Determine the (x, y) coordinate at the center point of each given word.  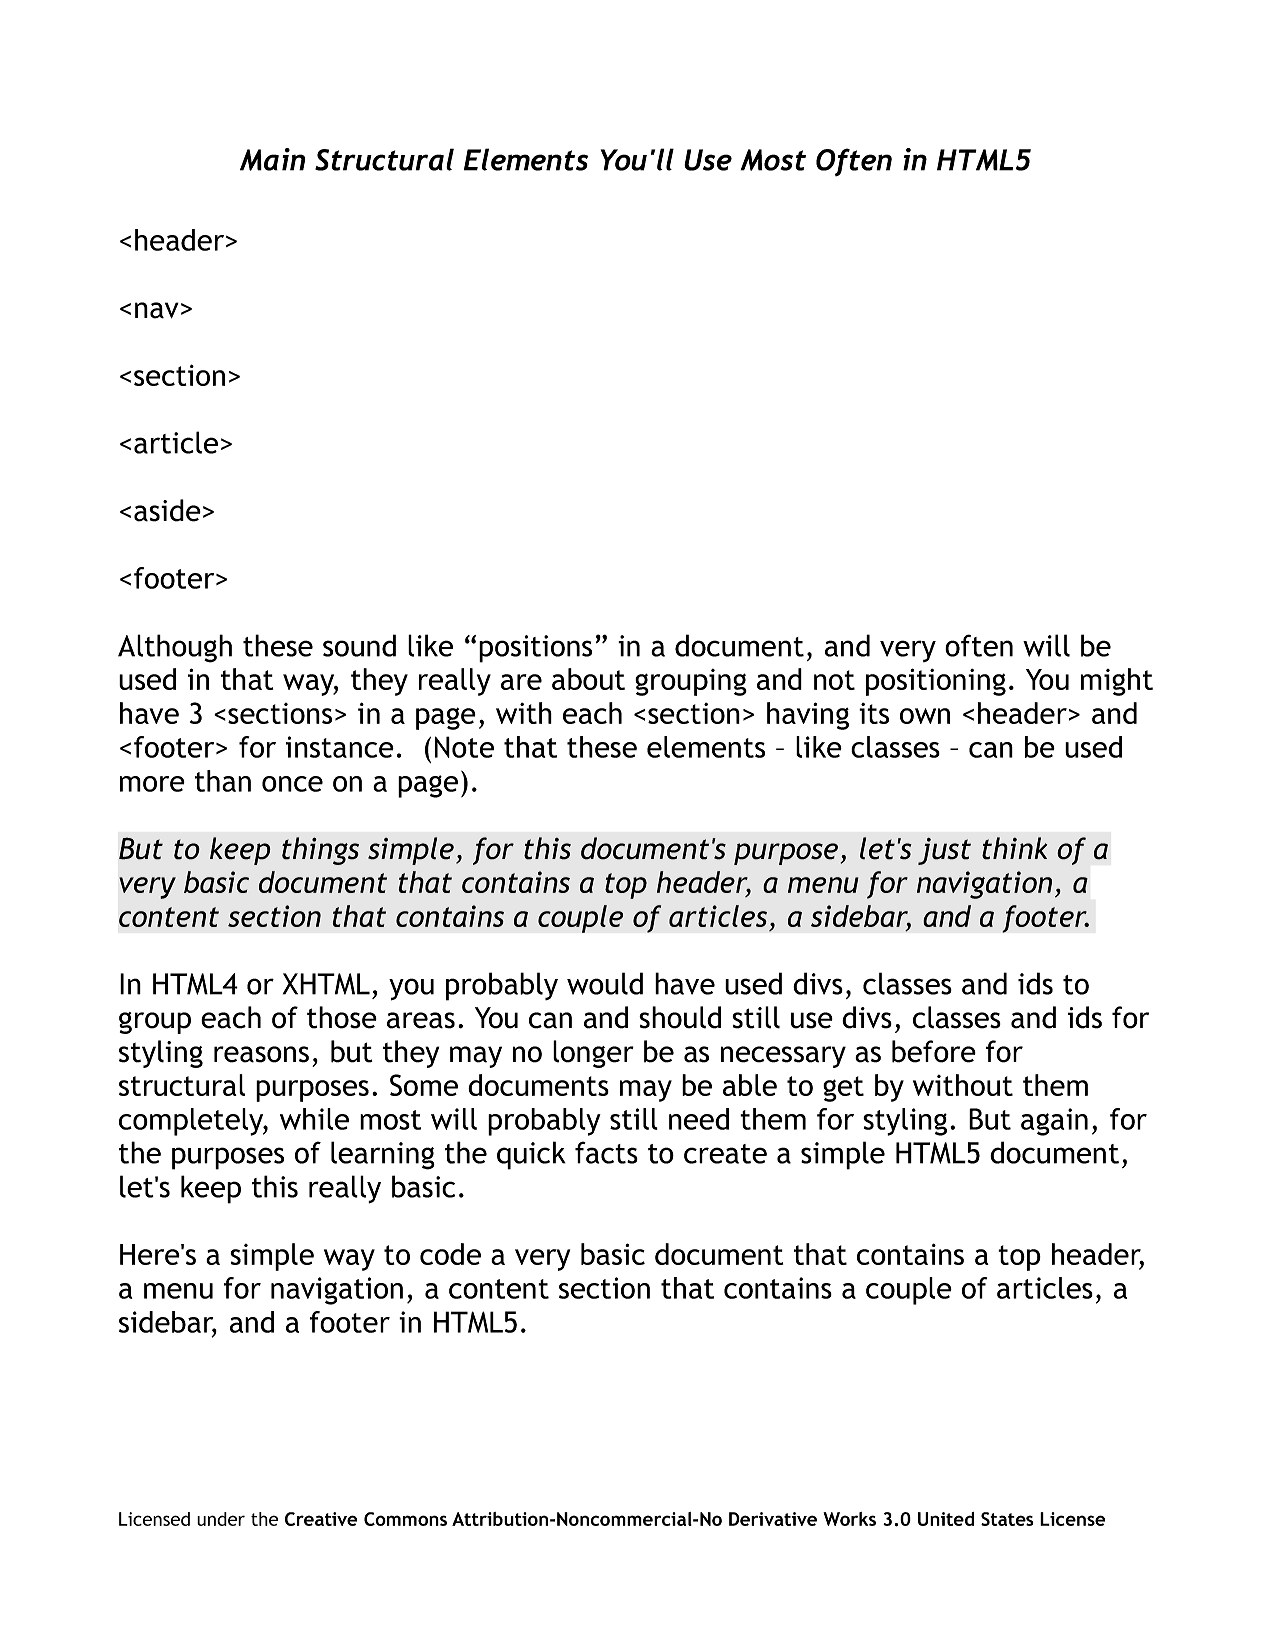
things (320, 851)
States (1007, 1519)
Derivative (773, 1519)
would (605, 983)
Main (272, 159)
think (1014, 848)
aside (167, 510)
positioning (936, 682)
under (221, 1519)
